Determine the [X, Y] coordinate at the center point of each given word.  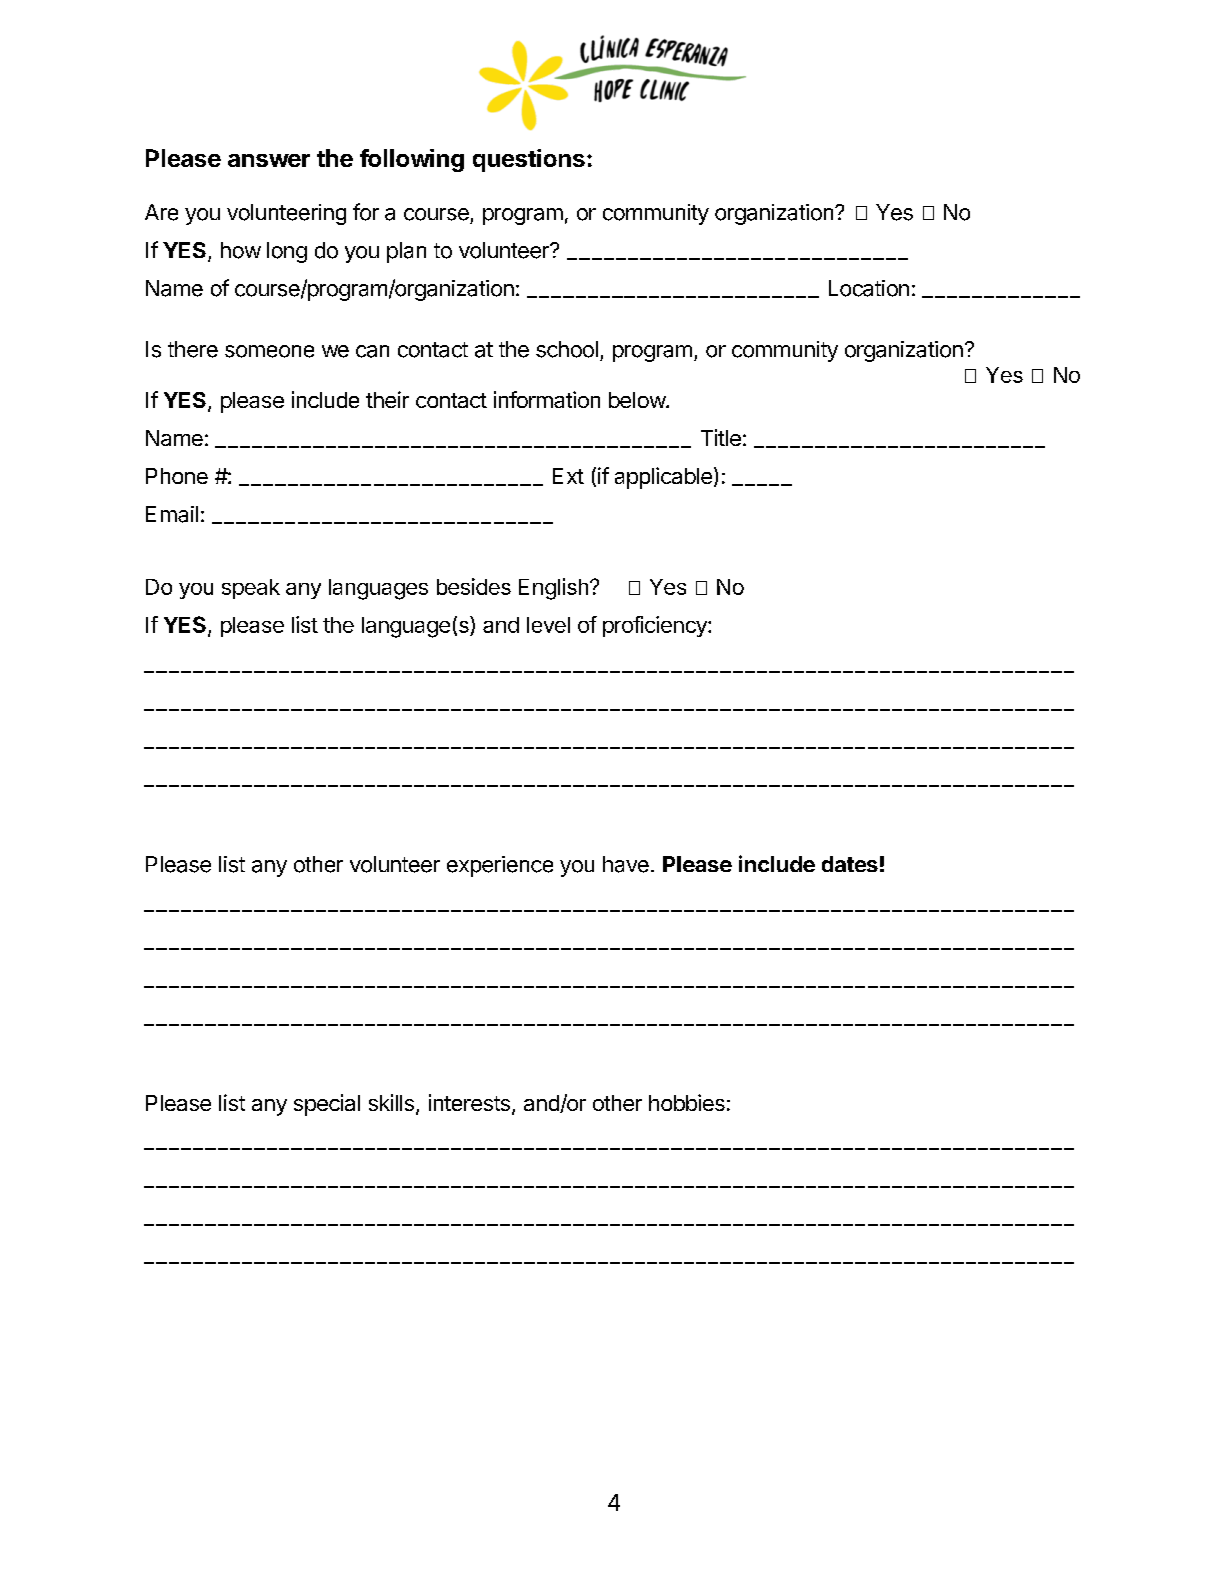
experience [500, 866]
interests [469, 1102]
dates [850, 864]
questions [529, 160]
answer [269, 160]
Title [721, 437]
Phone [177, 476]
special [327, 1105]
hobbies [687, 1102]
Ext [568, 476]
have [626, 864]
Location [869, 288]
